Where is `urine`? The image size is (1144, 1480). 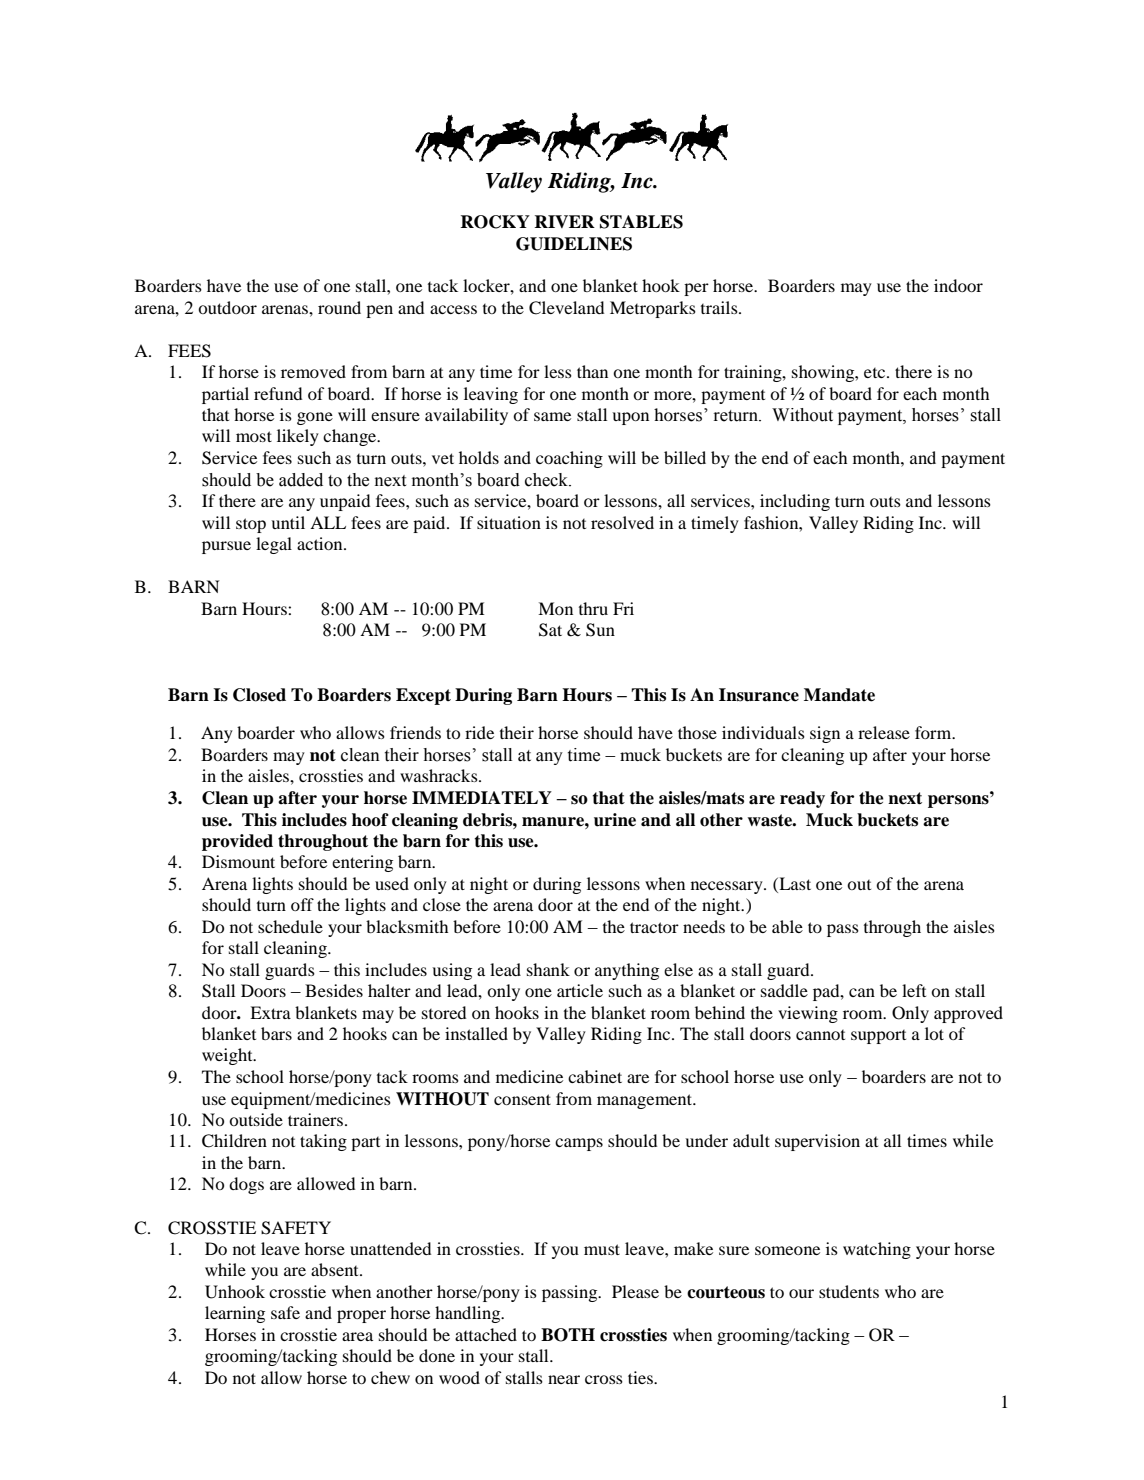
urine is located at coordinates (615, 820).
